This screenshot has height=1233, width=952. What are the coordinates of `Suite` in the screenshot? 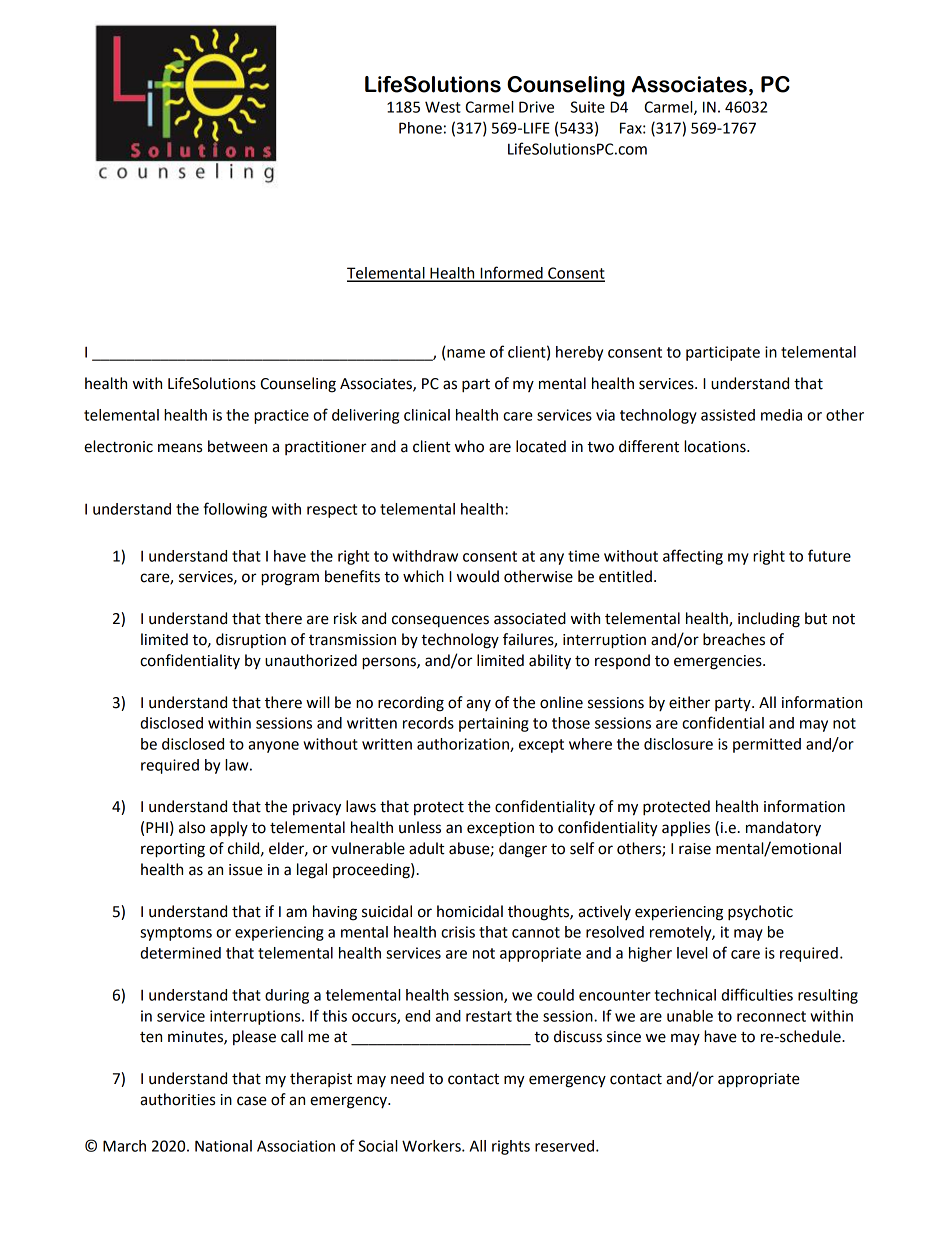 It's located at (587, 107).
